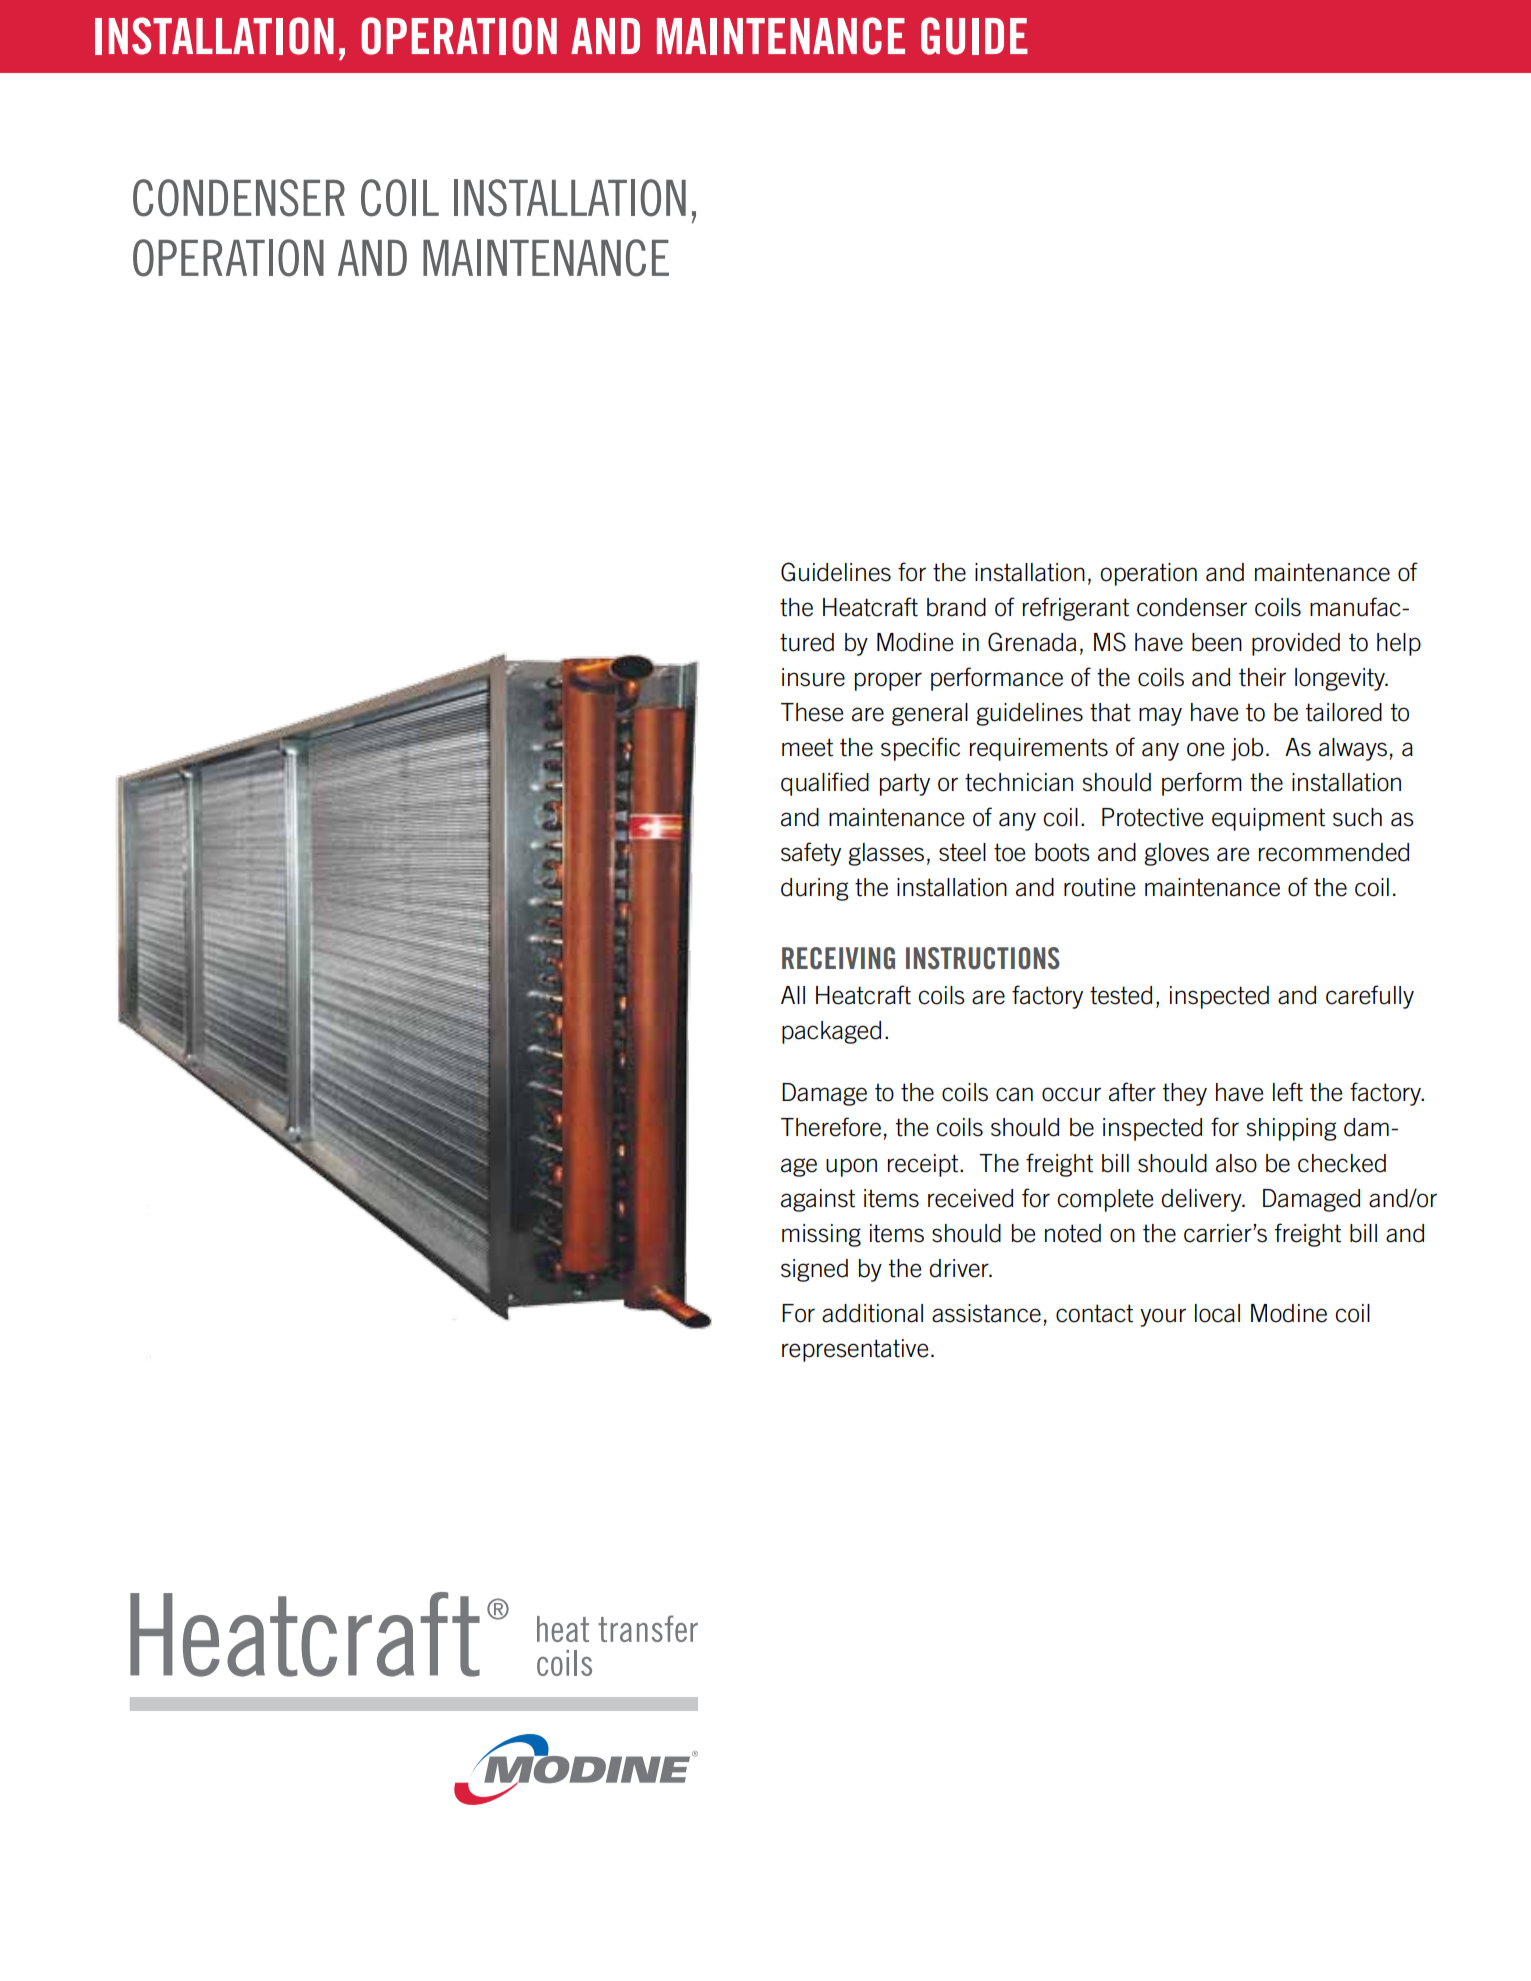 This document has height=1981, width=1531. Describe the element at coordinates (1094, 1313) in the document. I see `contact` at that location.
